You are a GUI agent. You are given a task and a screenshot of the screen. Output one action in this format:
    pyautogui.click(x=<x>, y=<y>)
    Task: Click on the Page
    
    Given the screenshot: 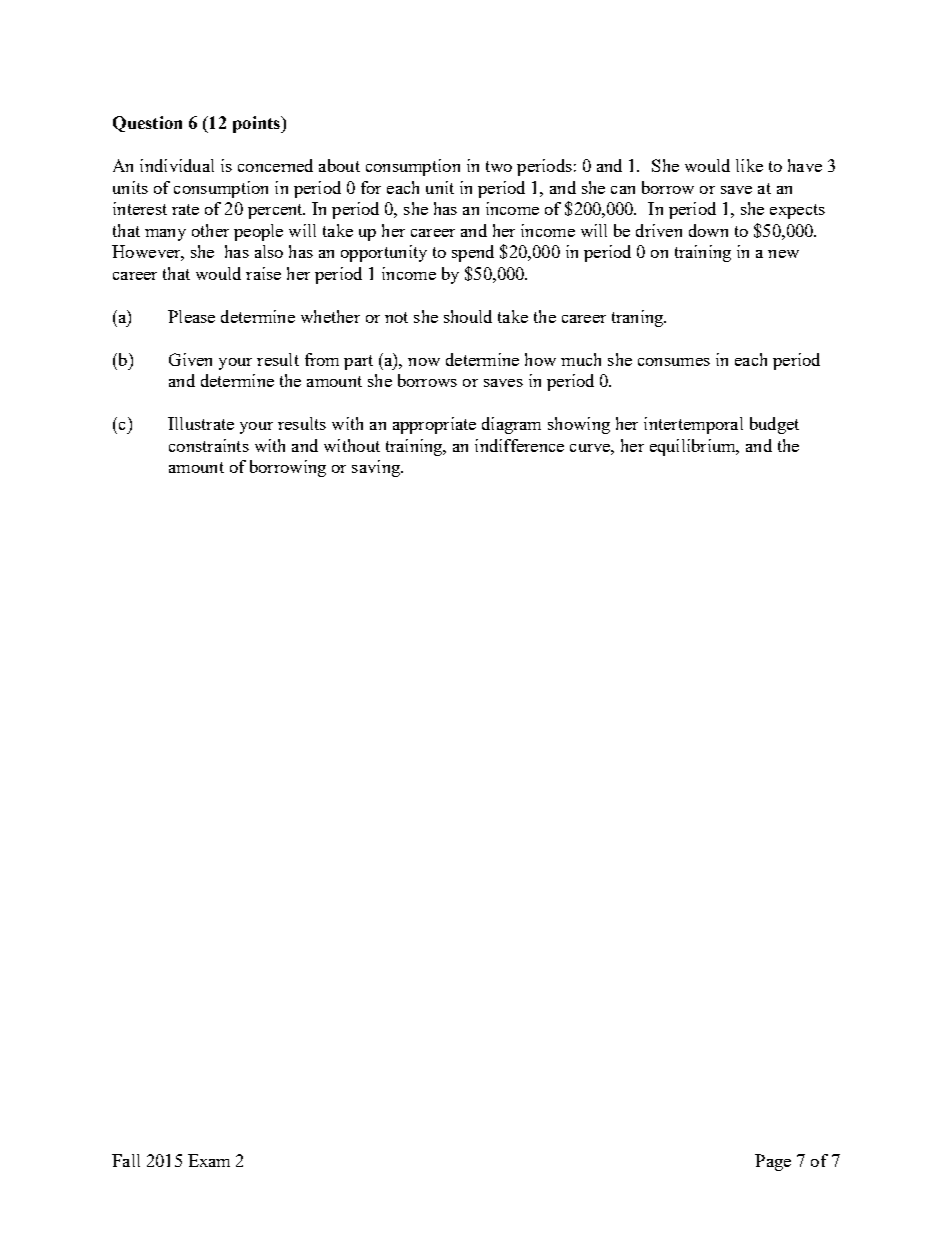 What is the action you would take?
    pyautogui.click(x=773, y=1162)
